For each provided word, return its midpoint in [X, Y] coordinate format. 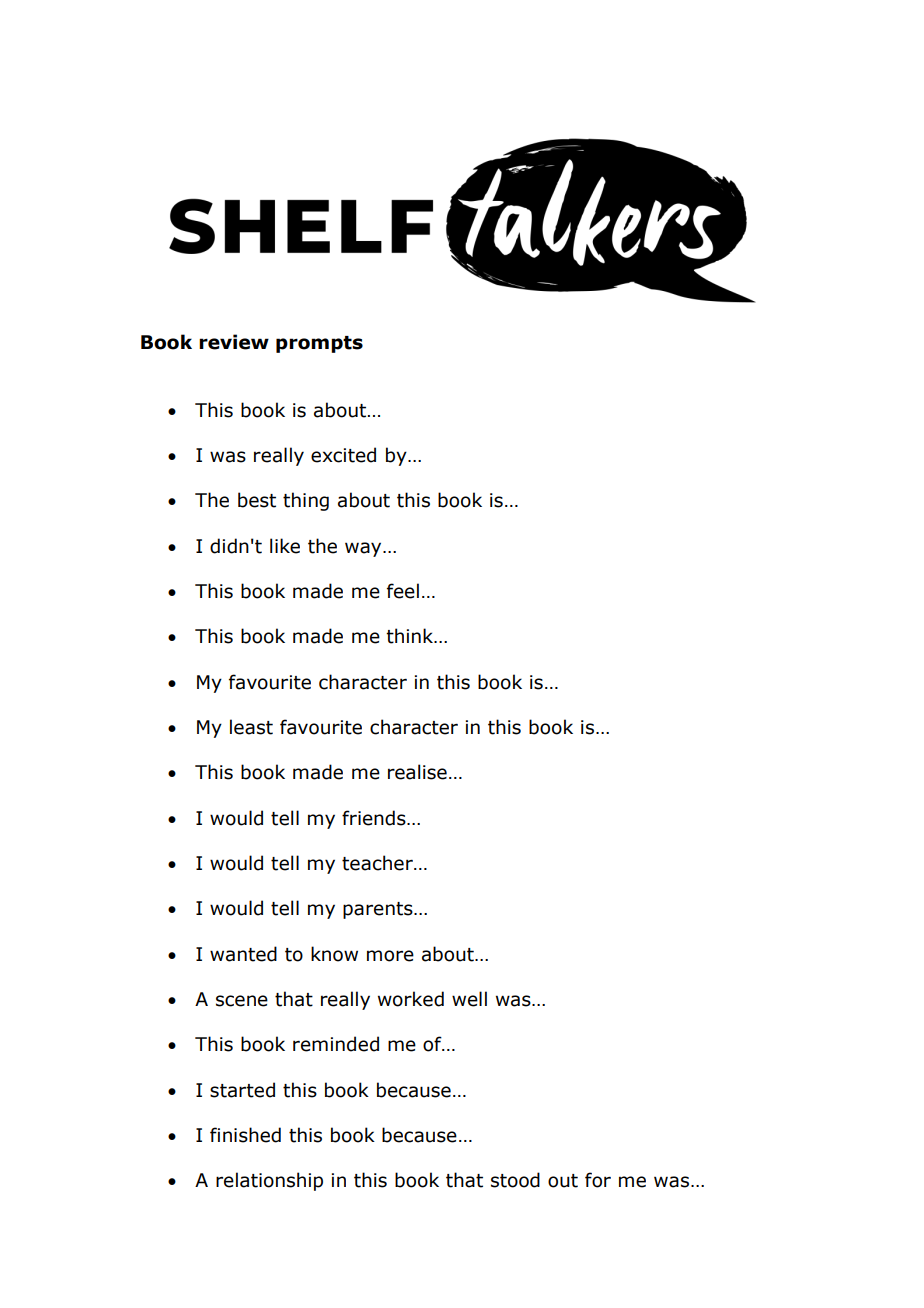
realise [417, 772]
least [251, 727]
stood [515, 1180]
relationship [269, 1181]
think [411, 636]
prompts [319, 344]
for [598, 1180]
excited [343, 455]
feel [403, 591]
